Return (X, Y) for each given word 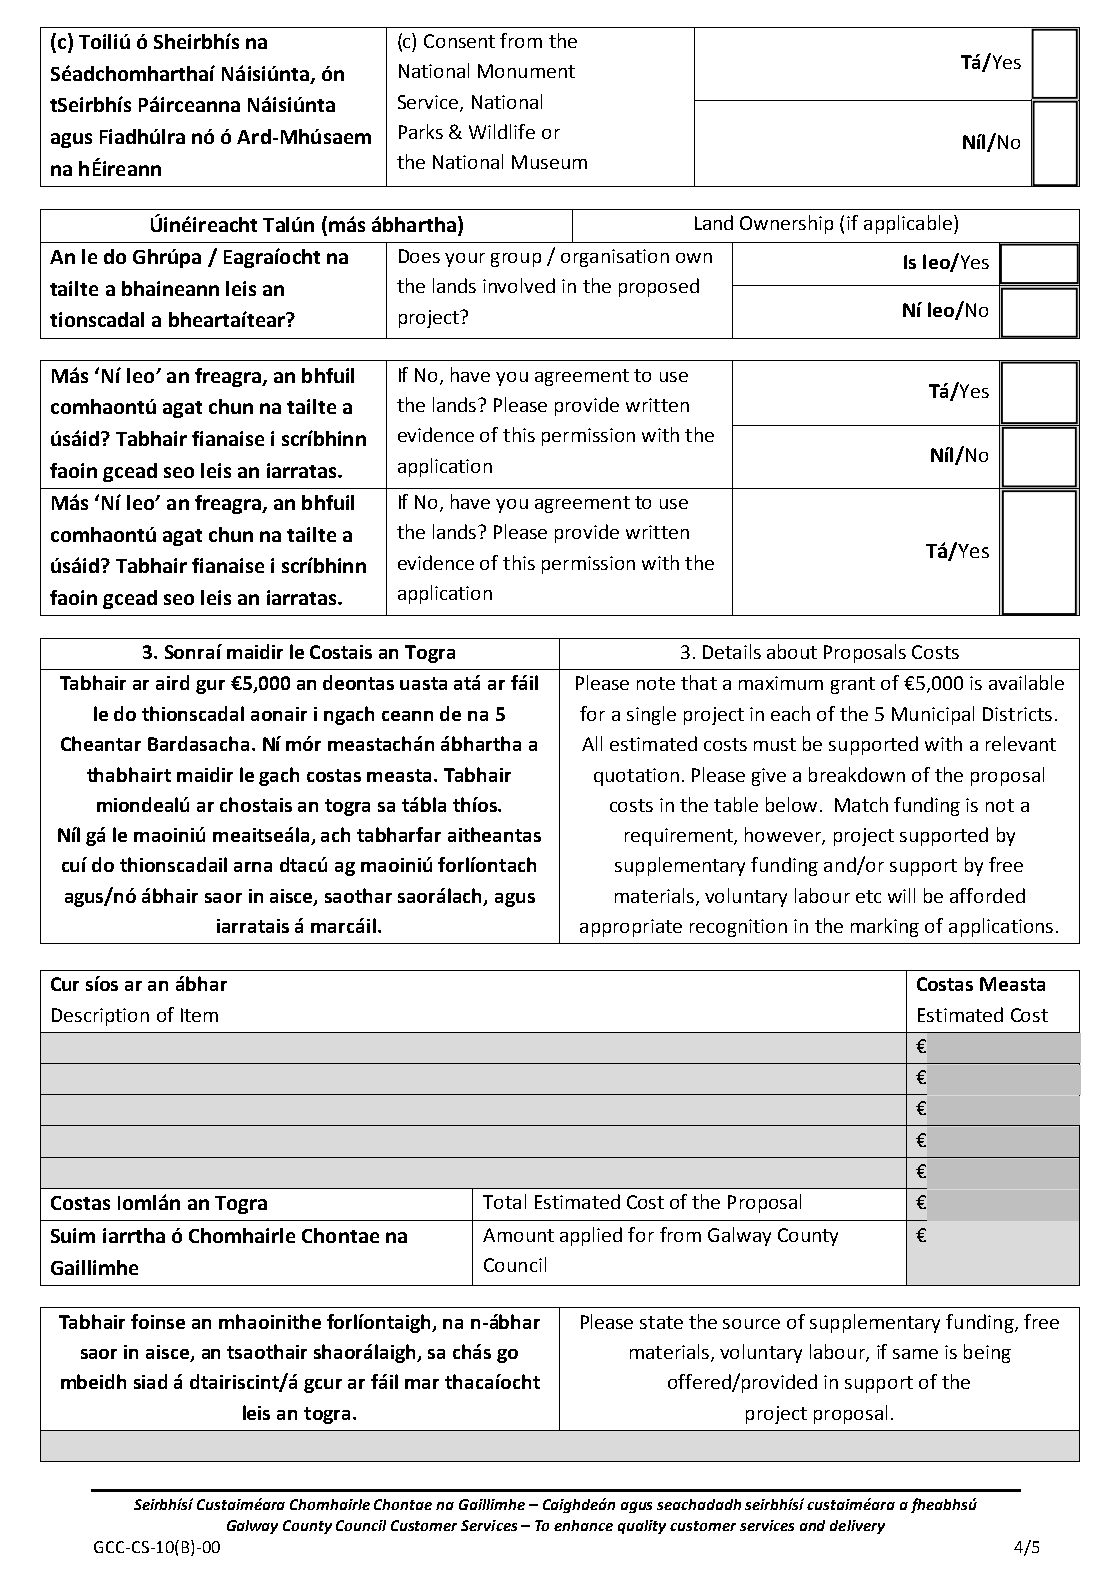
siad (150, 1381)
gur (210, 687)
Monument (526, 71)
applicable (908, 224)
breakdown (857, 774)
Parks (421, 131)
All (592, 743)
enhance (583, 1525)
